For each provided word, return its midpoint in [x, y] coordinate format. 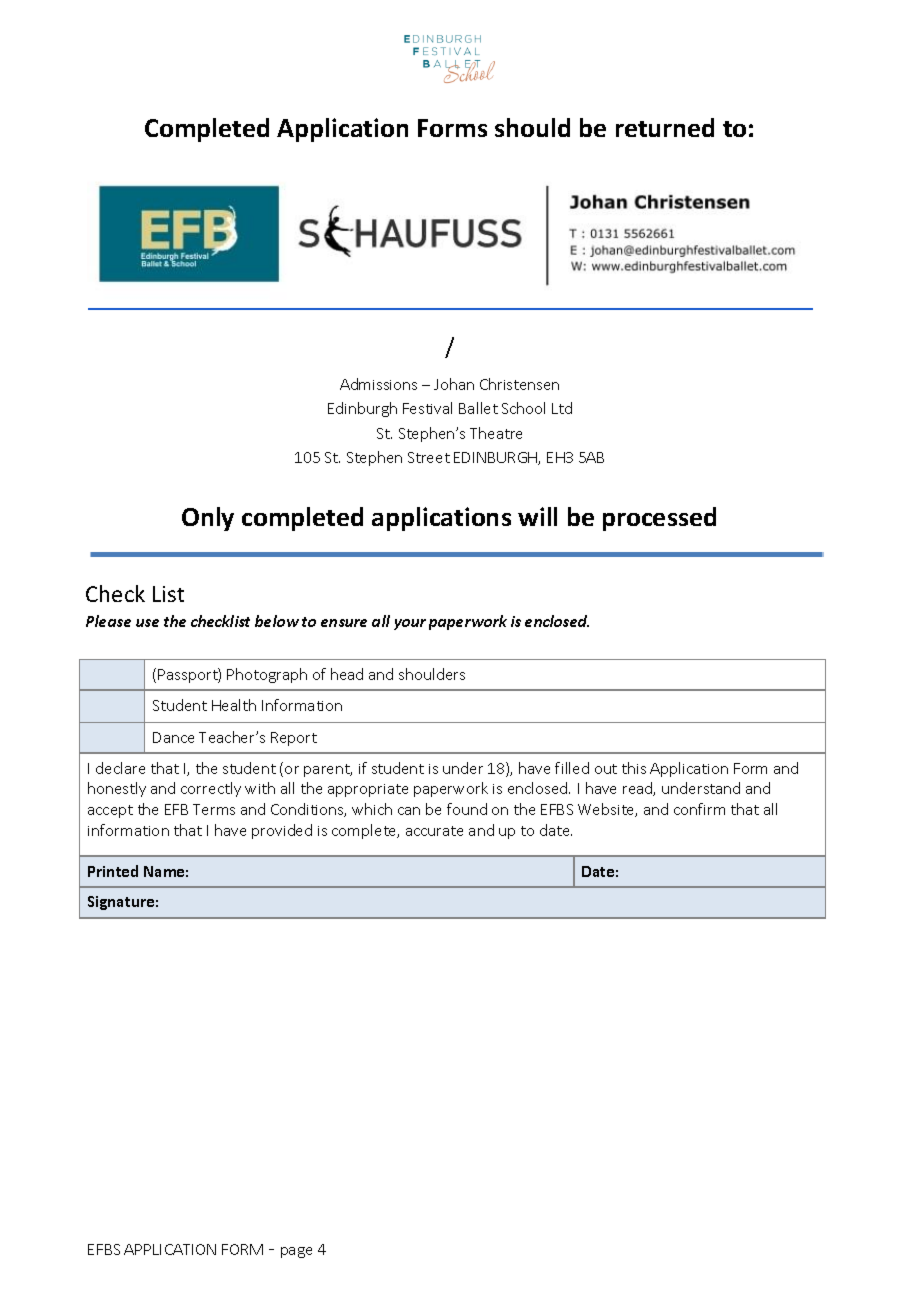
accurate [434, 831]
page [296, 1252]
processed [659, 519]
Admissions [378, 384]
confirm [699, 809]
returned [665, 127]
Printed [113, 871]
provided [282, 831]
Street [429, 457]
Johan [454, 384]
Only [208, 519]
